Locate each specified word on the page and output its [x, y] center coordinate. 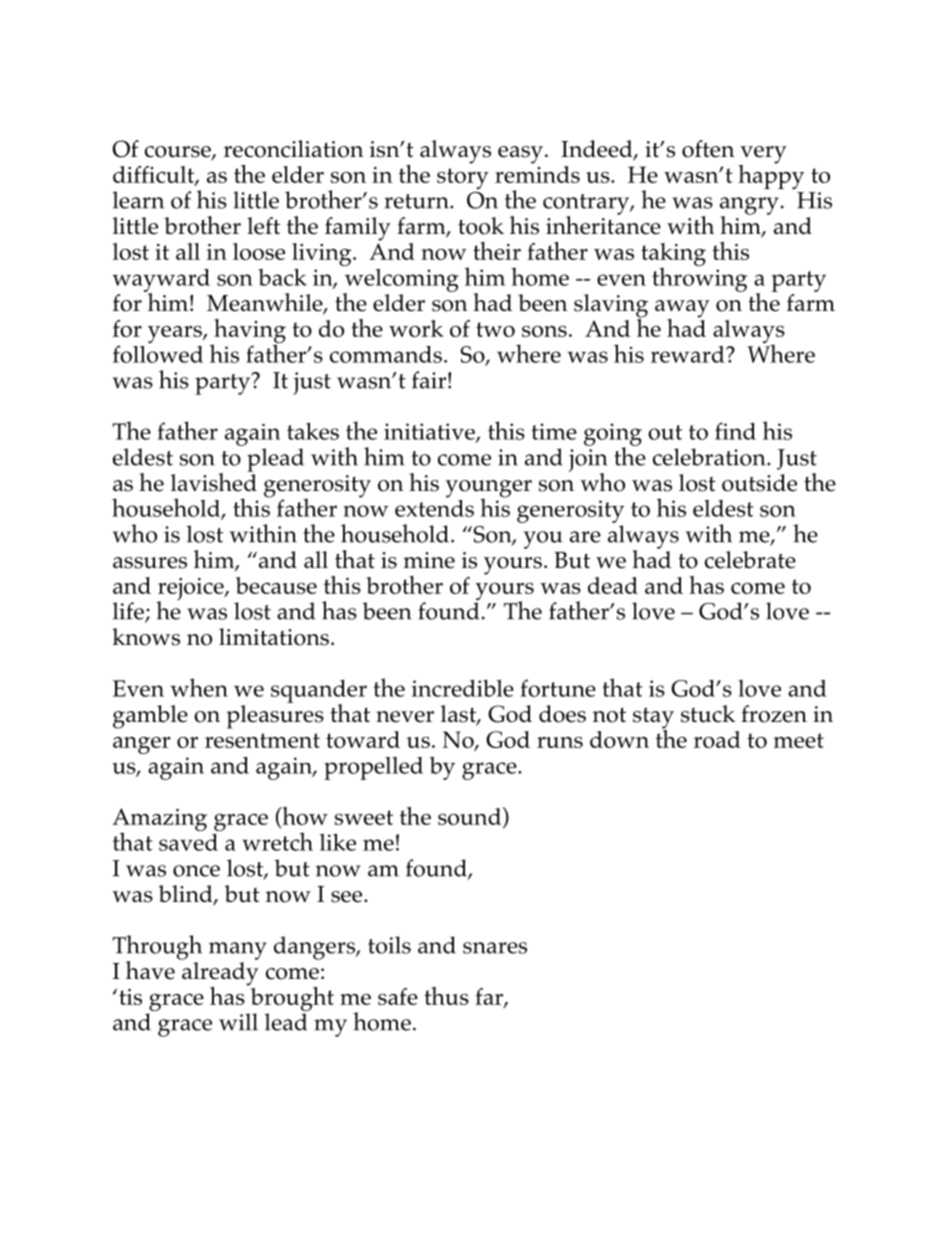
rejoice [191, 590]
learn [138, 200]
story [463, 178]
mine [429, 560]
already [220, 975]
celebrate [750, 560]
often [708, 149]
